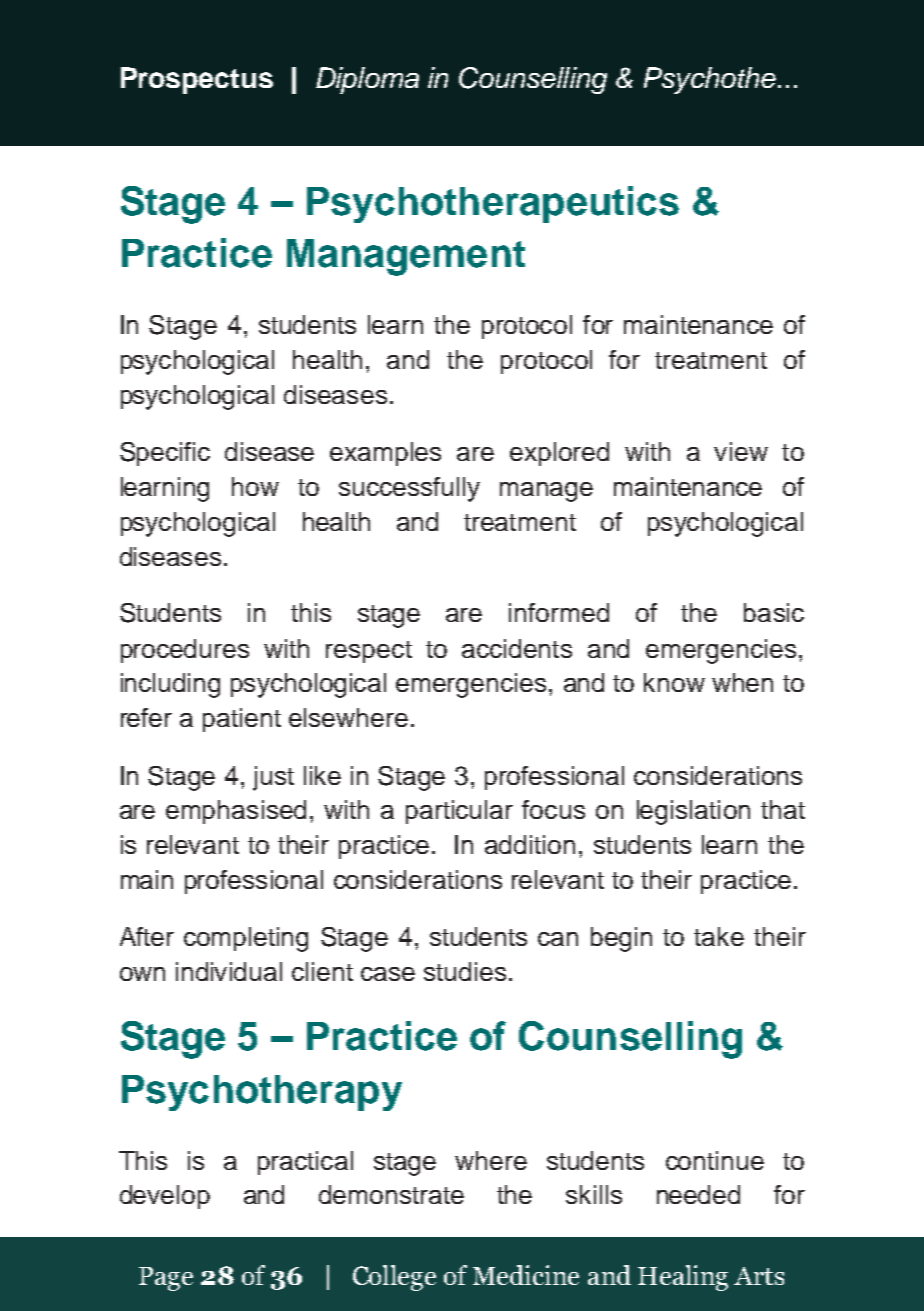 The height and width of the screenshot is (1311, 924). I want to click on Diploma, so click(367, 80).
